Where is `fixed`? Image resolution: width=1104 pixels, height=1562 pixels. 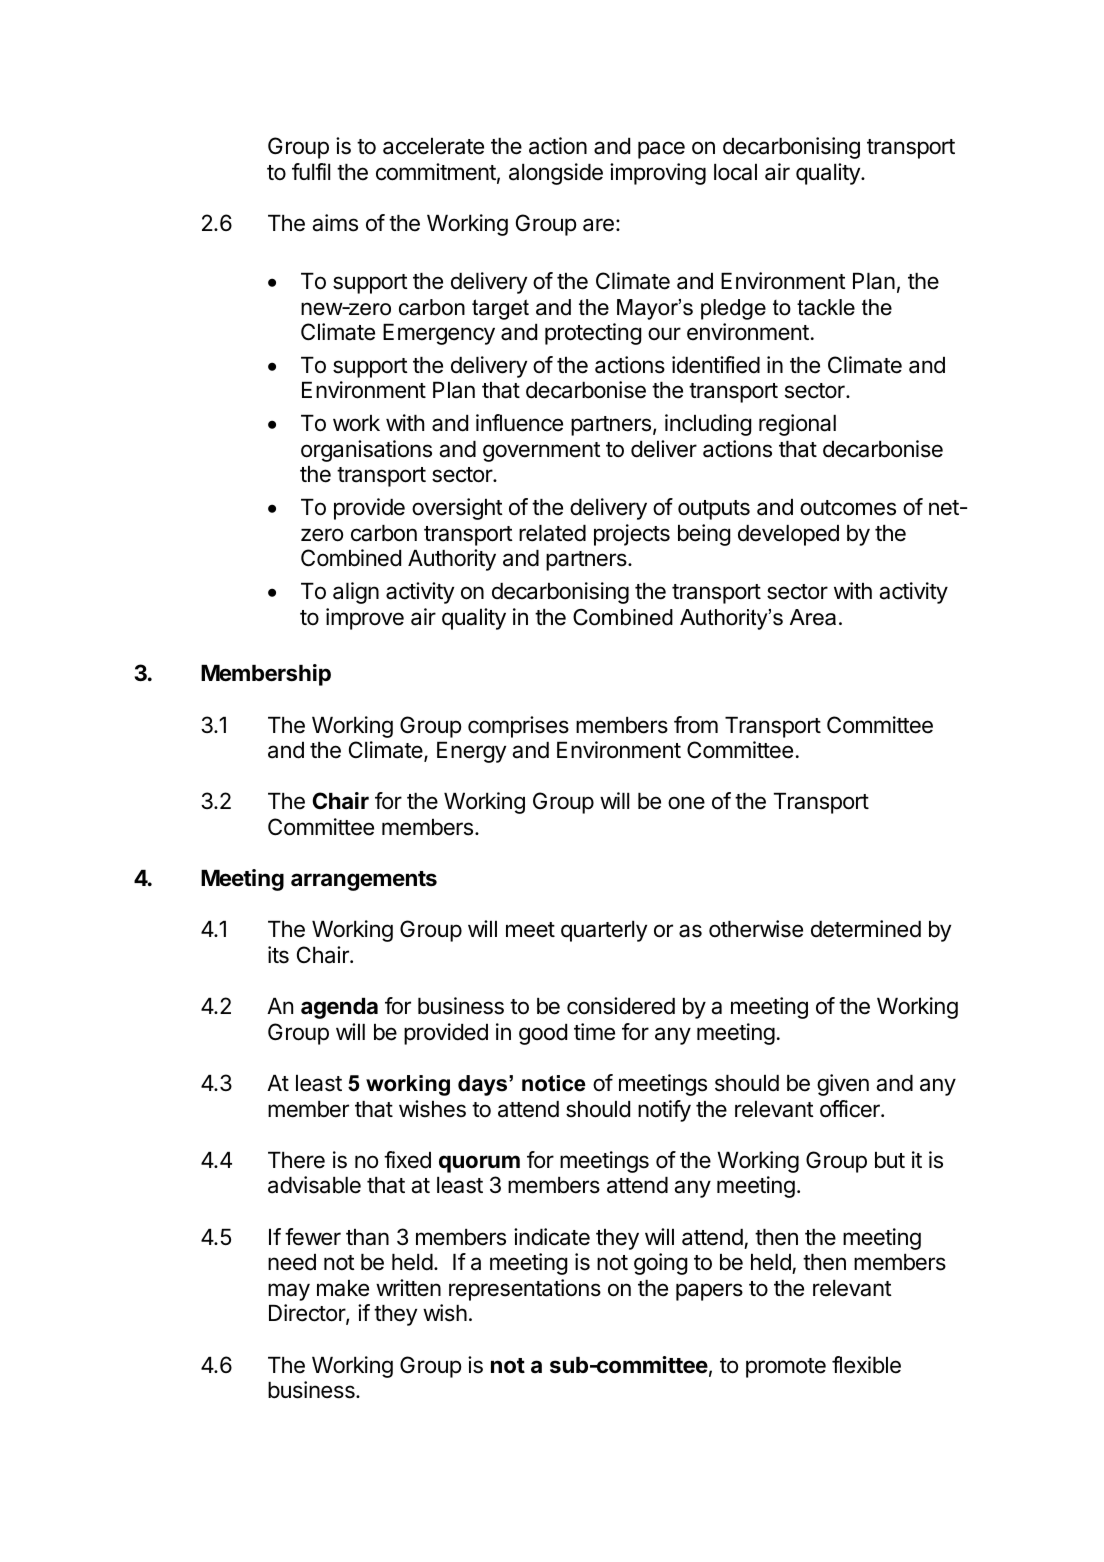 fixed is located at coordinates (407, 1160).
